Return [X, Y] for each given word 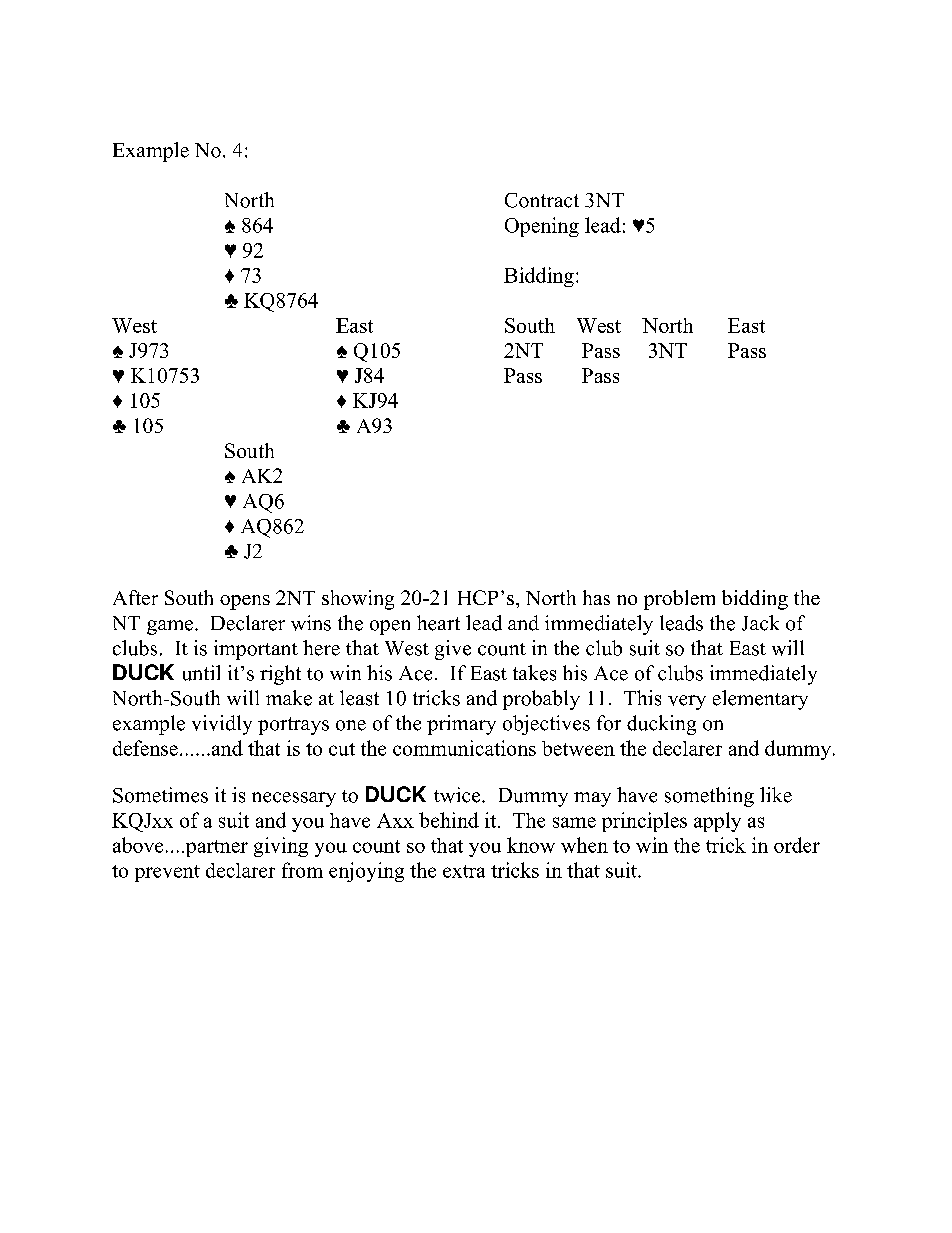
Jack [760, 623]
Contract [542, 200]
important [256, 650]
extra [464, 871]
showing [358, 600]
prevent [167, 873]
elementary [760, 700]
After [135, 597]
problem [679, 600]
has [596, 597]
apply [717, 822]
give [453, 650]
